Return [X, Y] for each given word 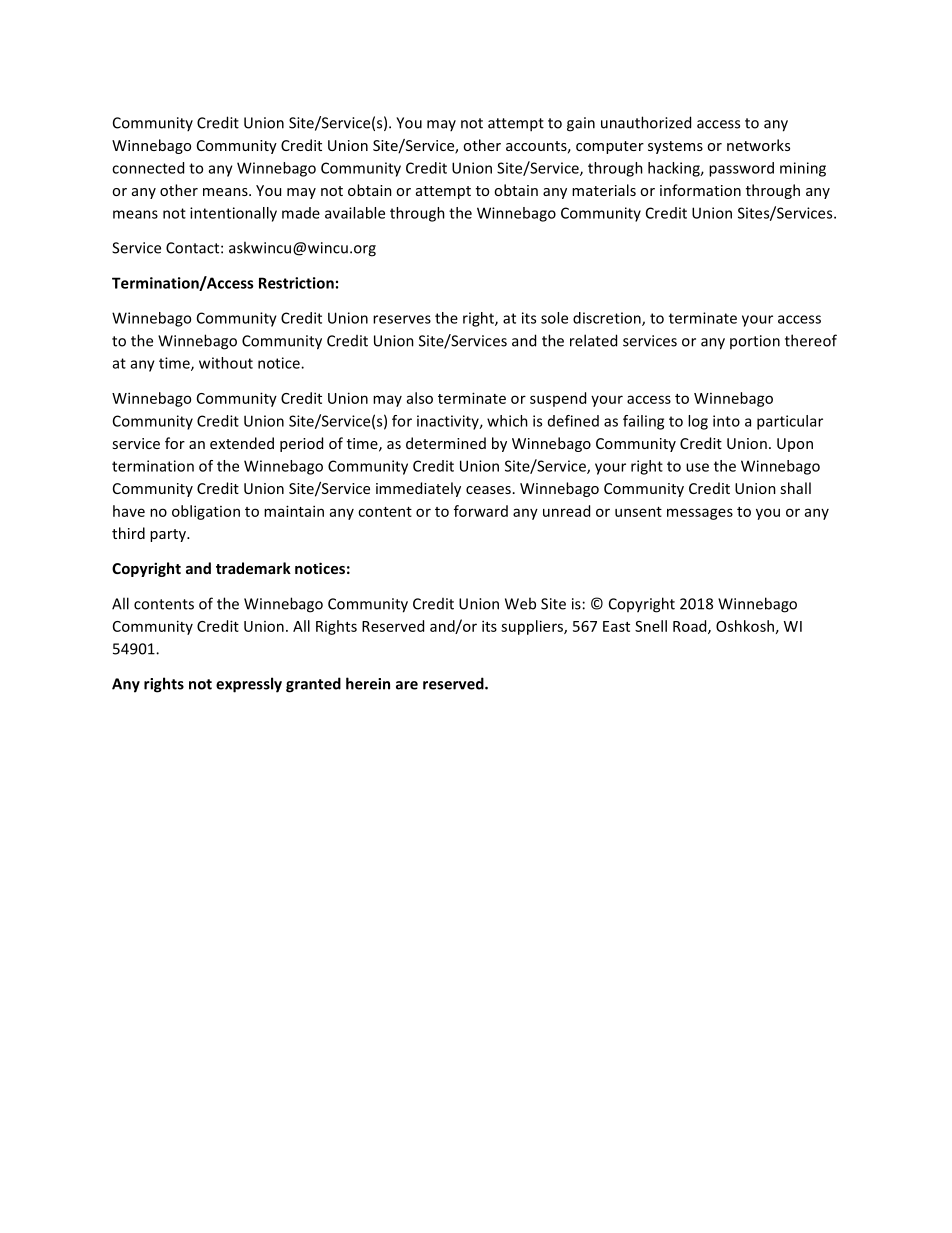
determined [446, 443]
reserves [402, 319]
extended [242, 443]
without [226, 363]
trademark [253, 568]
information [700, 190]
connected [148, 168]
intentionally [233, 214]
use [697, 467]
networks [758, 145]
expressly [249, 685]
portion [755, 342]
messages [700, 514]
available [355, 213]
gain [581, 124]
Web [520, 603]
